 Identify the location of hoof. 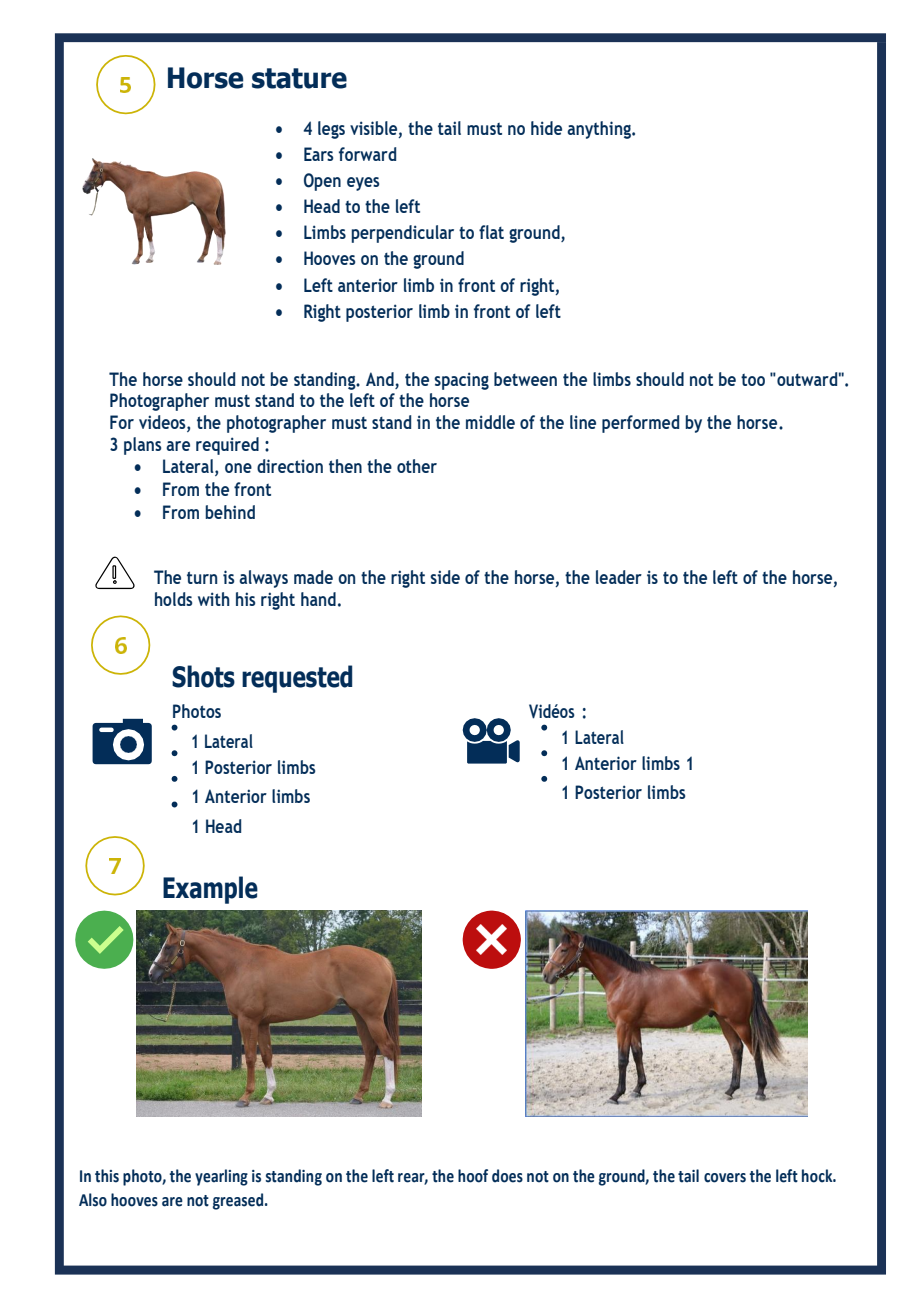
(473, 1176).
